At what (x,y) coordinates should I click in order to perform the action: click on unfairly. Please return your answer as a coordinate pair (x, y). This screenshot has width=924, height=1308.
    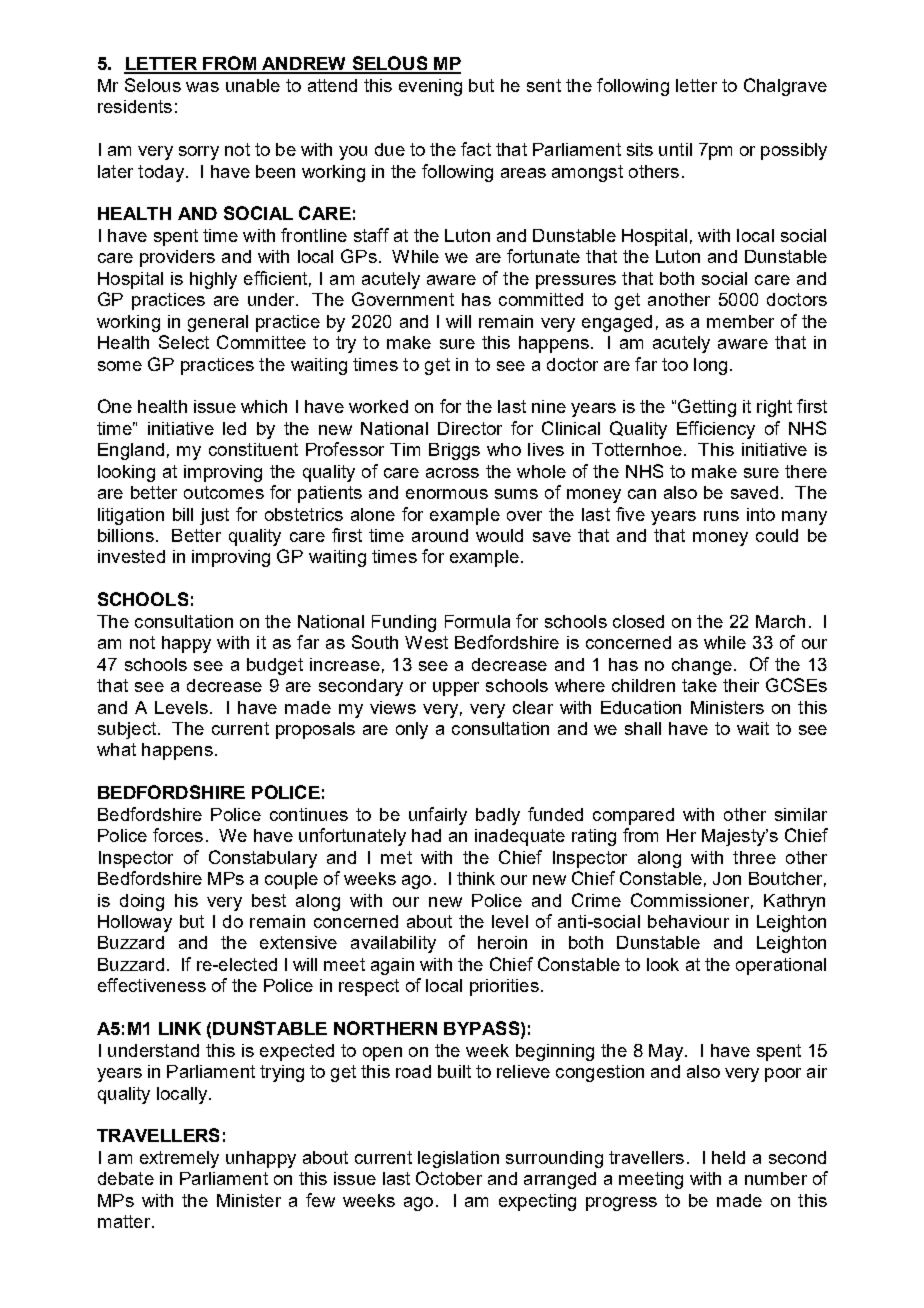
    Looking at the image, I should click on (438, 816).
